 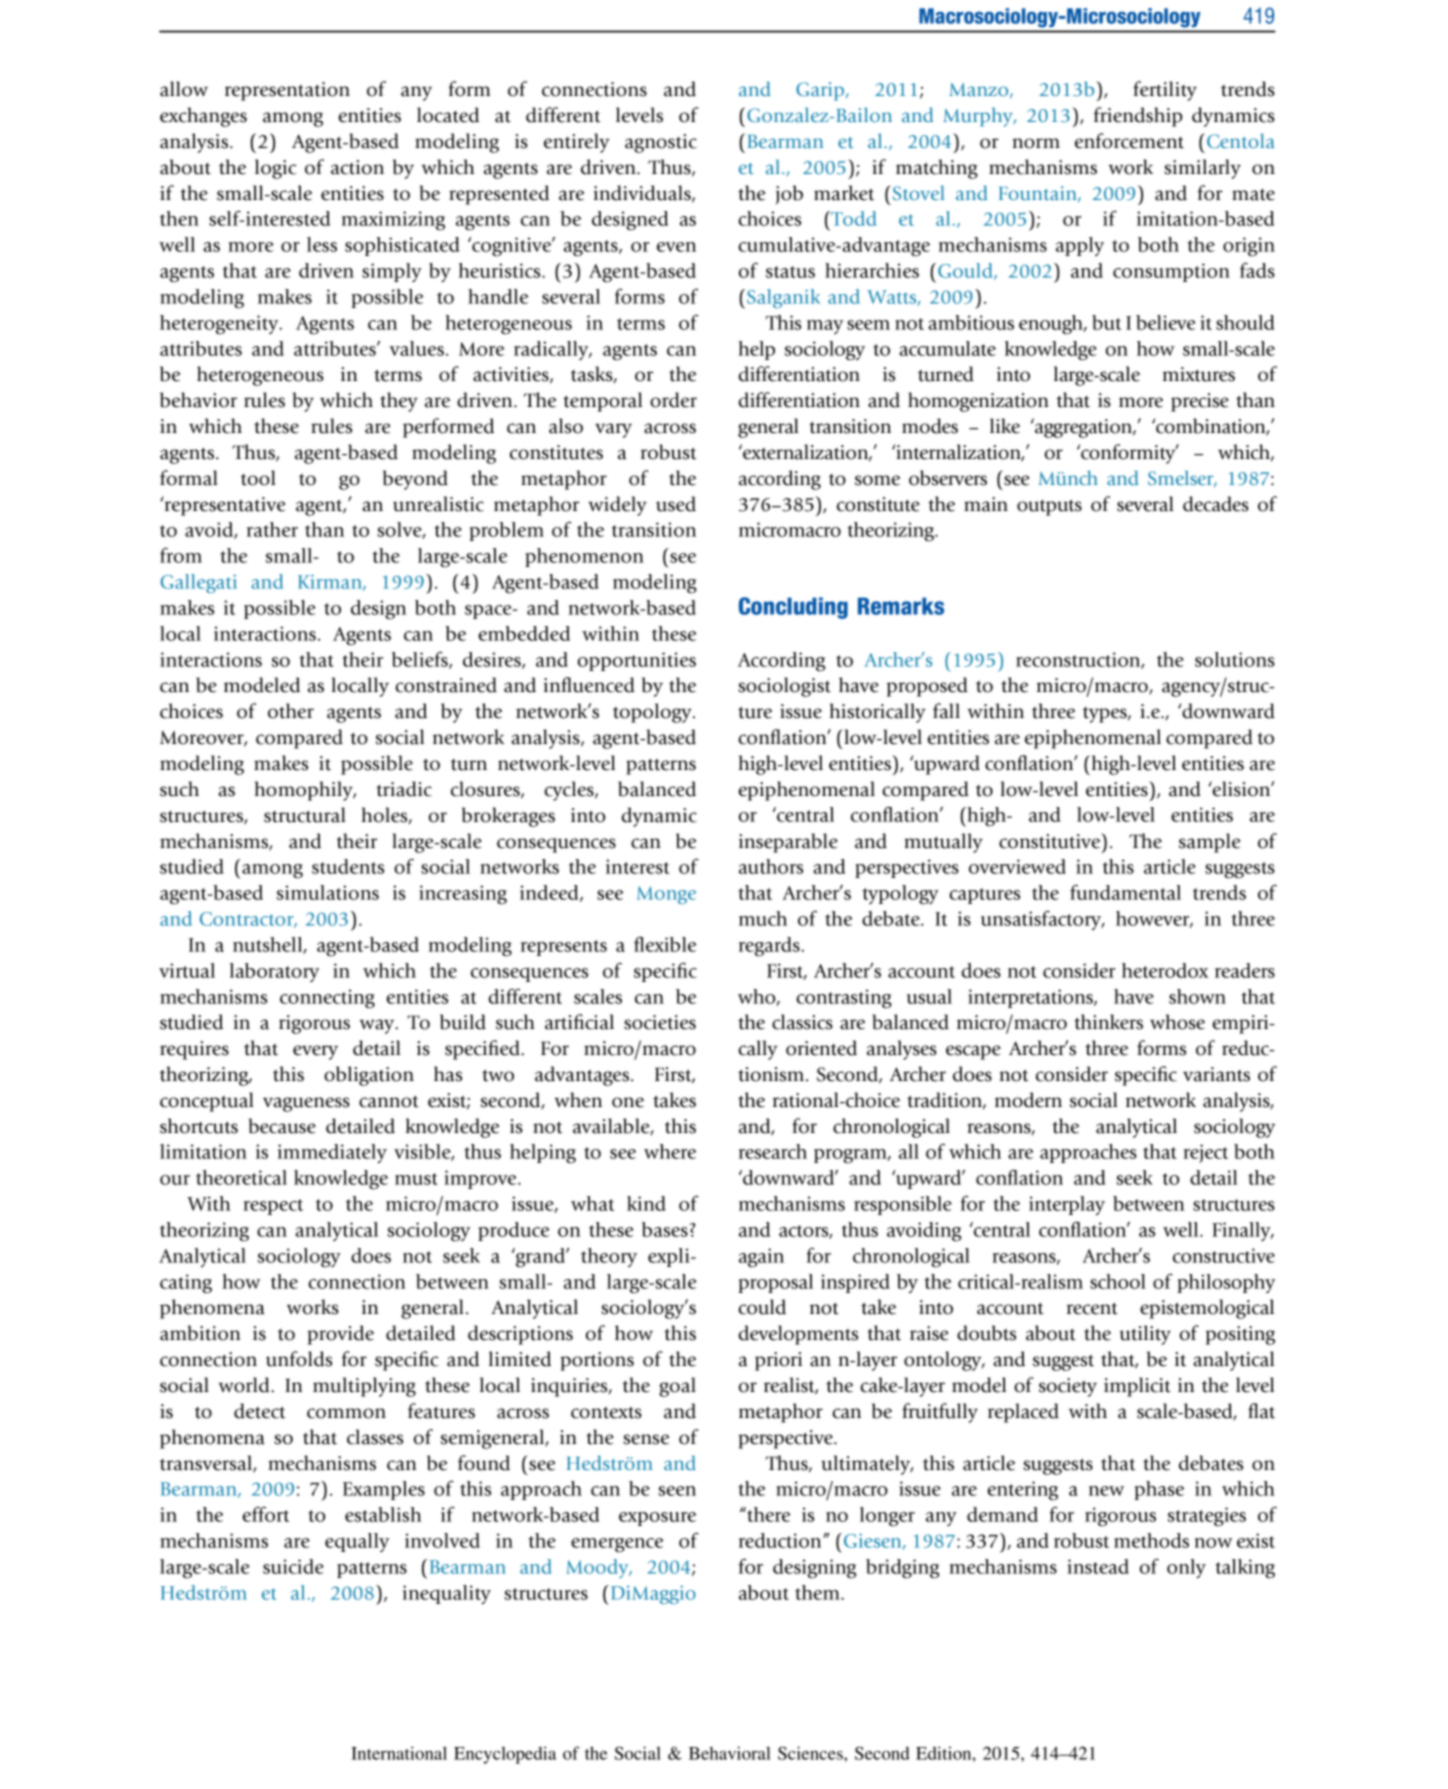 I want to click on could, so click(x=762, y=1307).
